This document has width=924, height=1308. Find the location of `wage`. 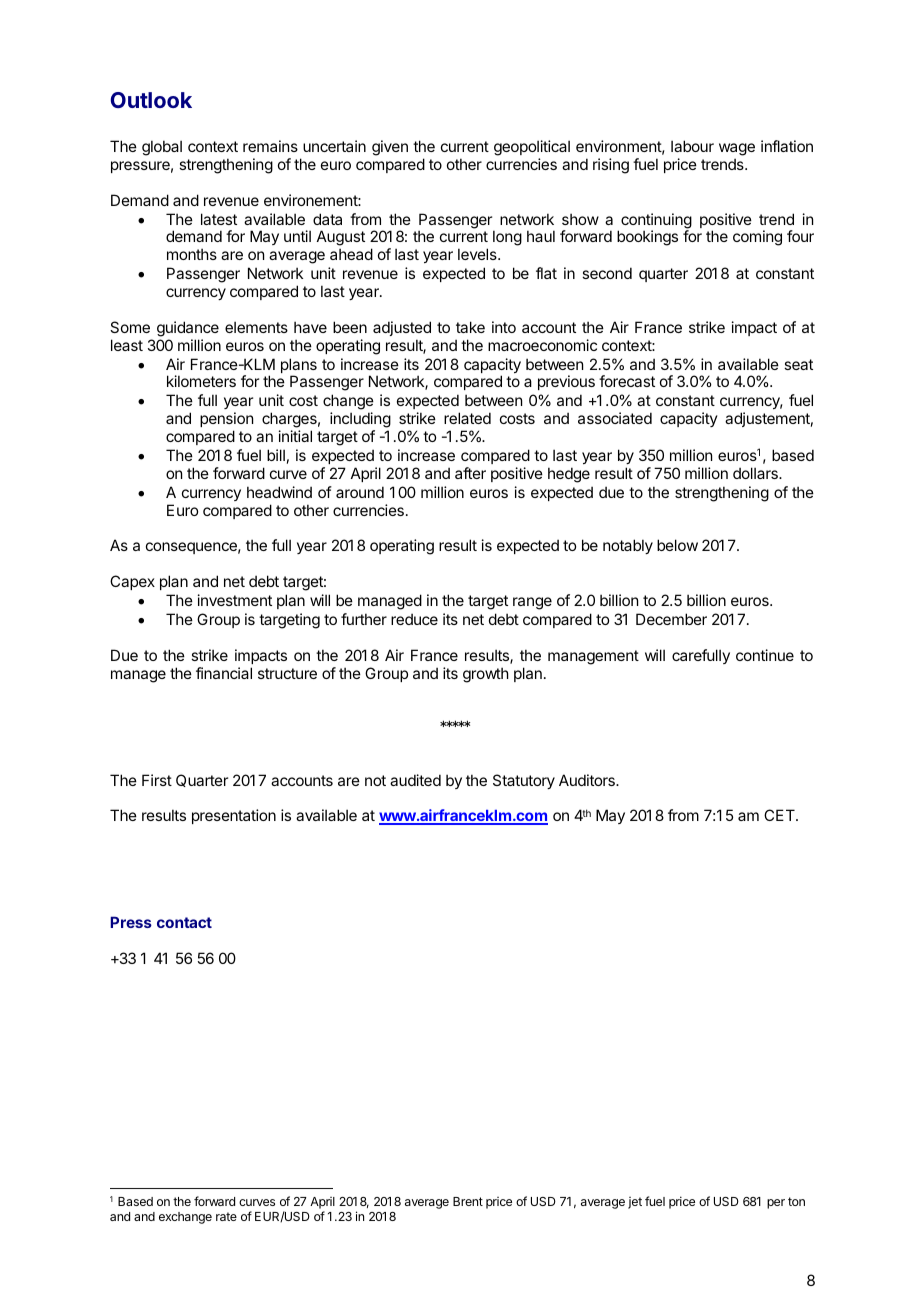

wage is located at coordinates (737, 149).
